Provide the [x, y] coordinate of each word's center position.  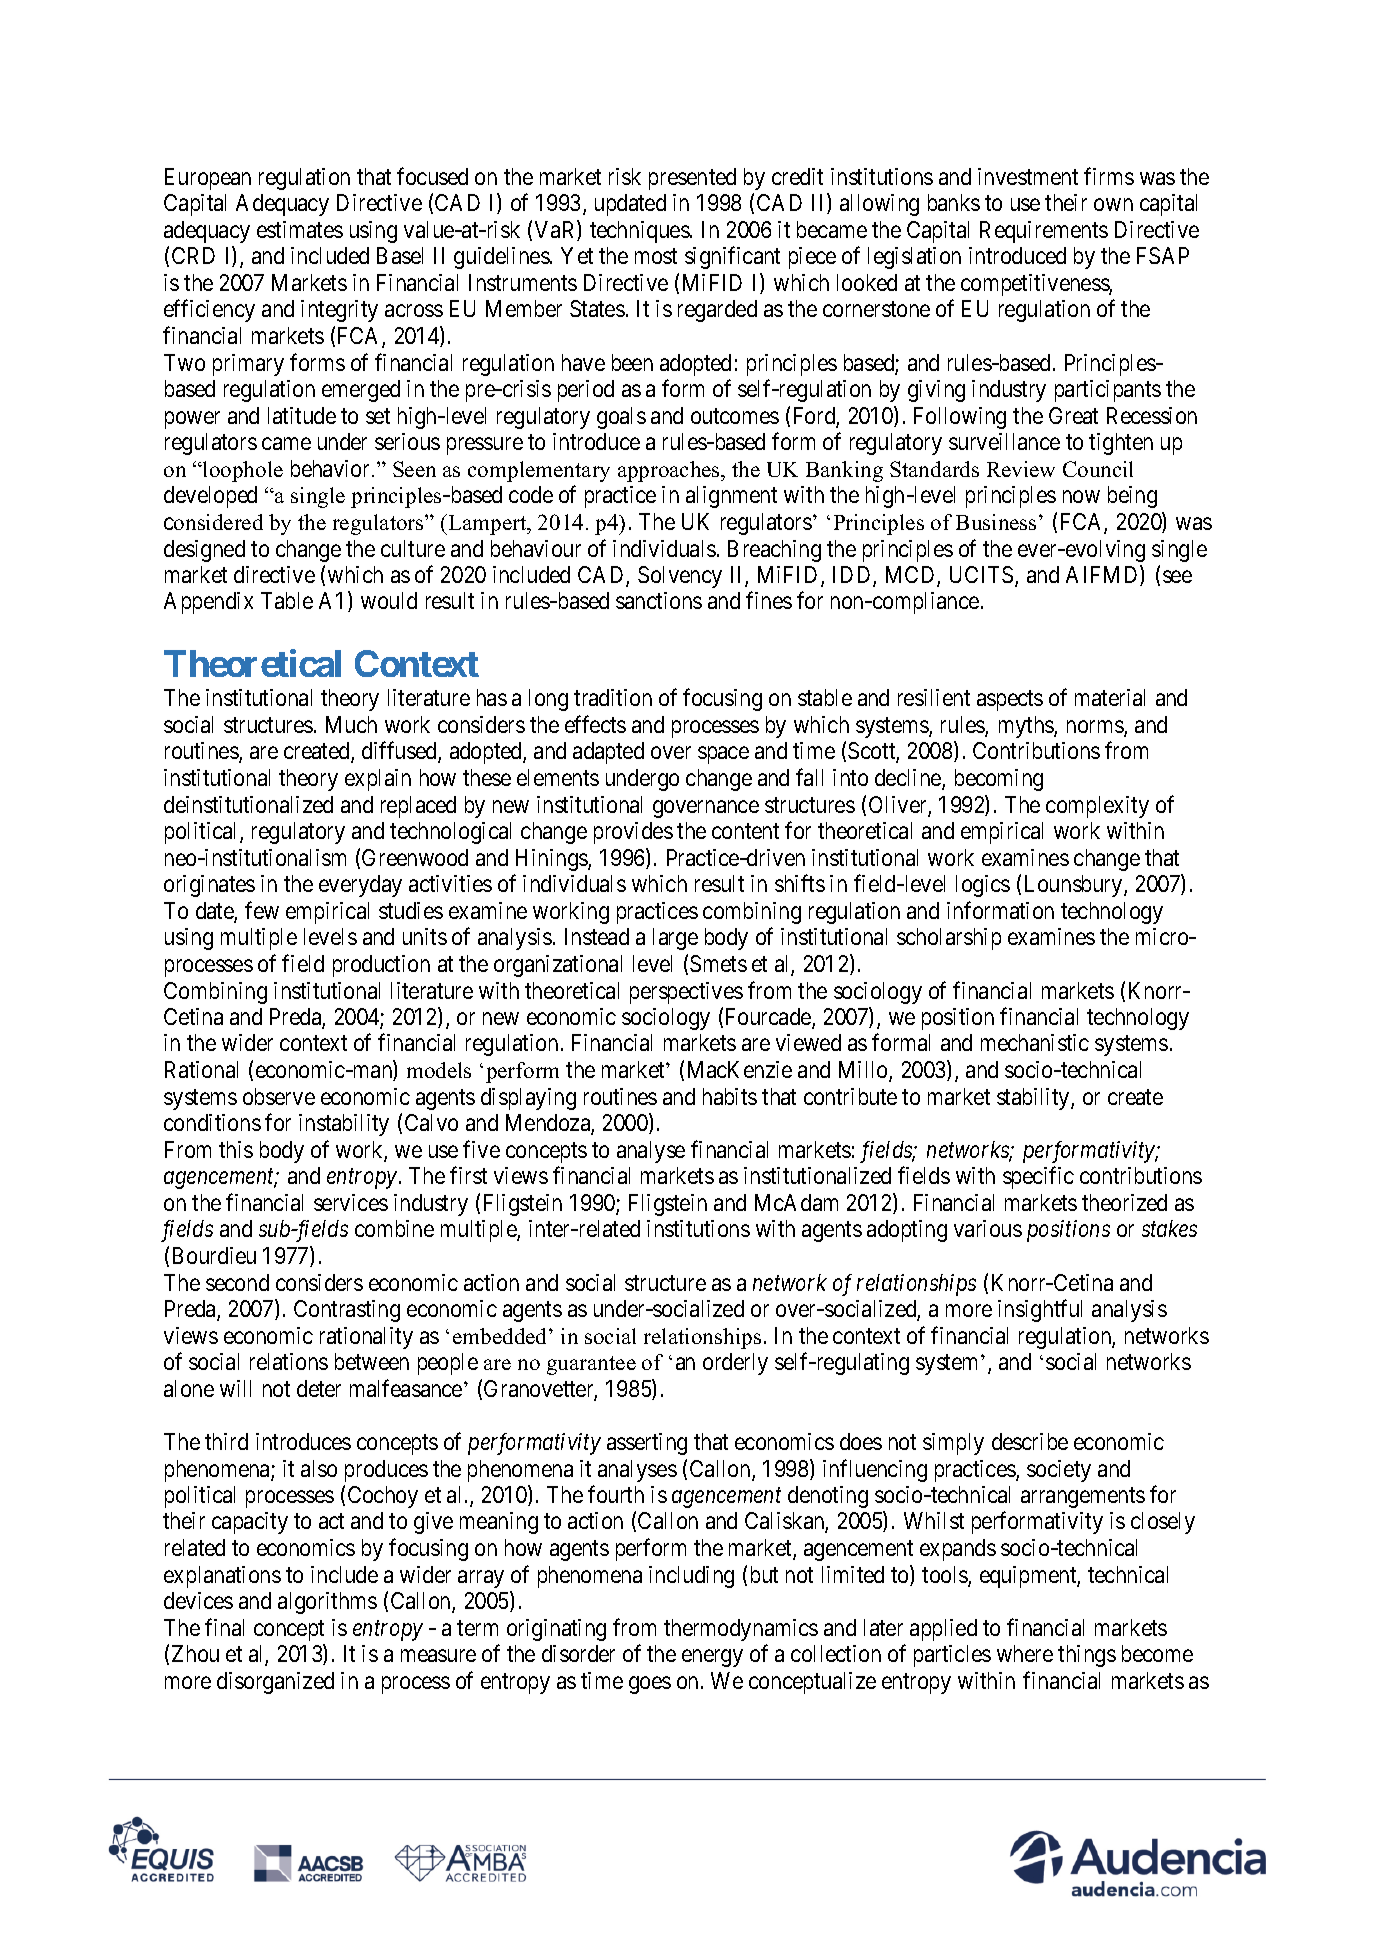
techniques [640, 232]
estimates [300, 229]
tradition [613, 697]
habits [730, 1096]
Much [351, 724]
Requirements [1044, 232]
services [351, 1202]
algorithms [327, 1603]
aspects [1010, 701]
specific [1038, 1178]
